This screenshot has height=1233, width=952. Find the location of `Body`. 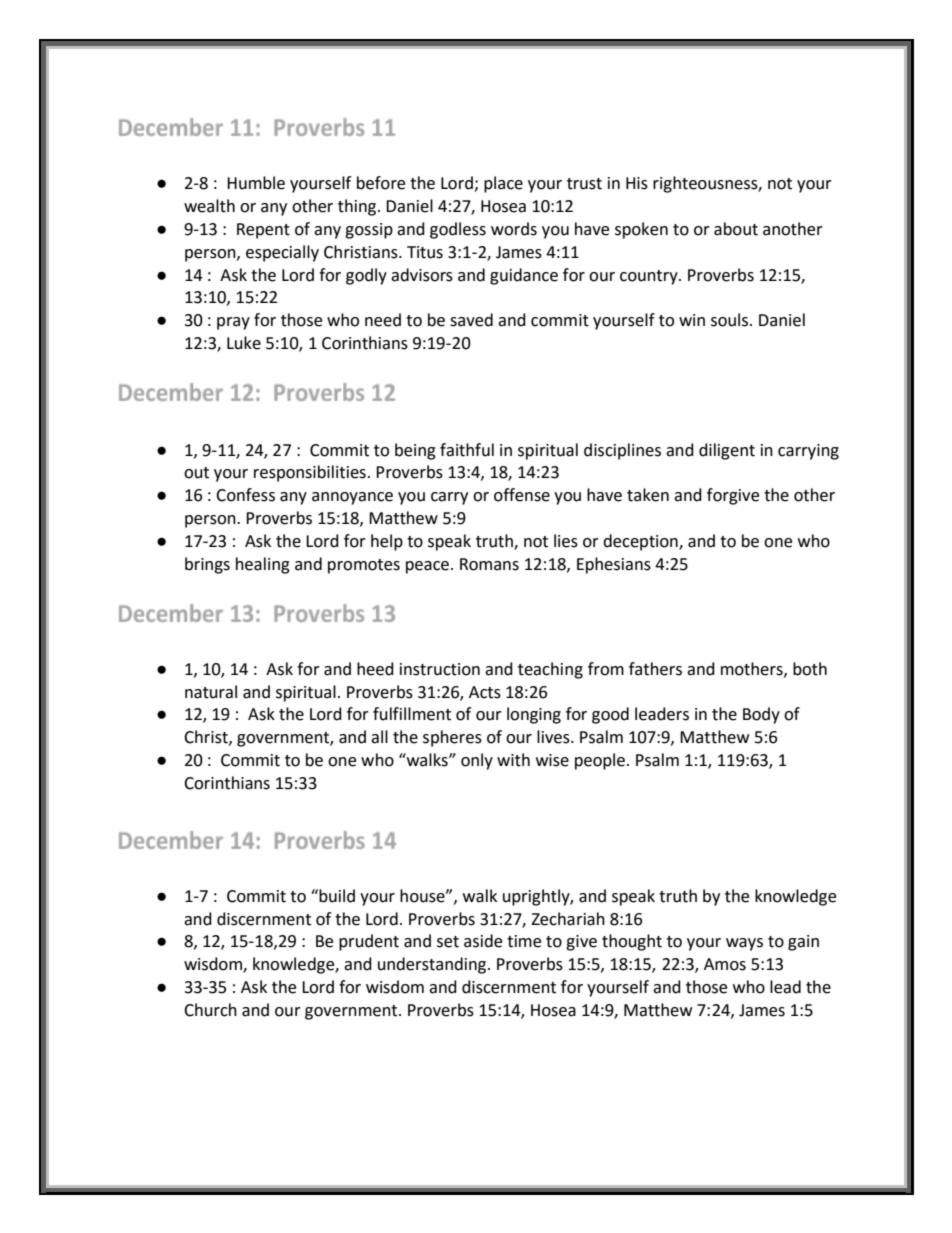

Body is located at coordinates (761, 715).
